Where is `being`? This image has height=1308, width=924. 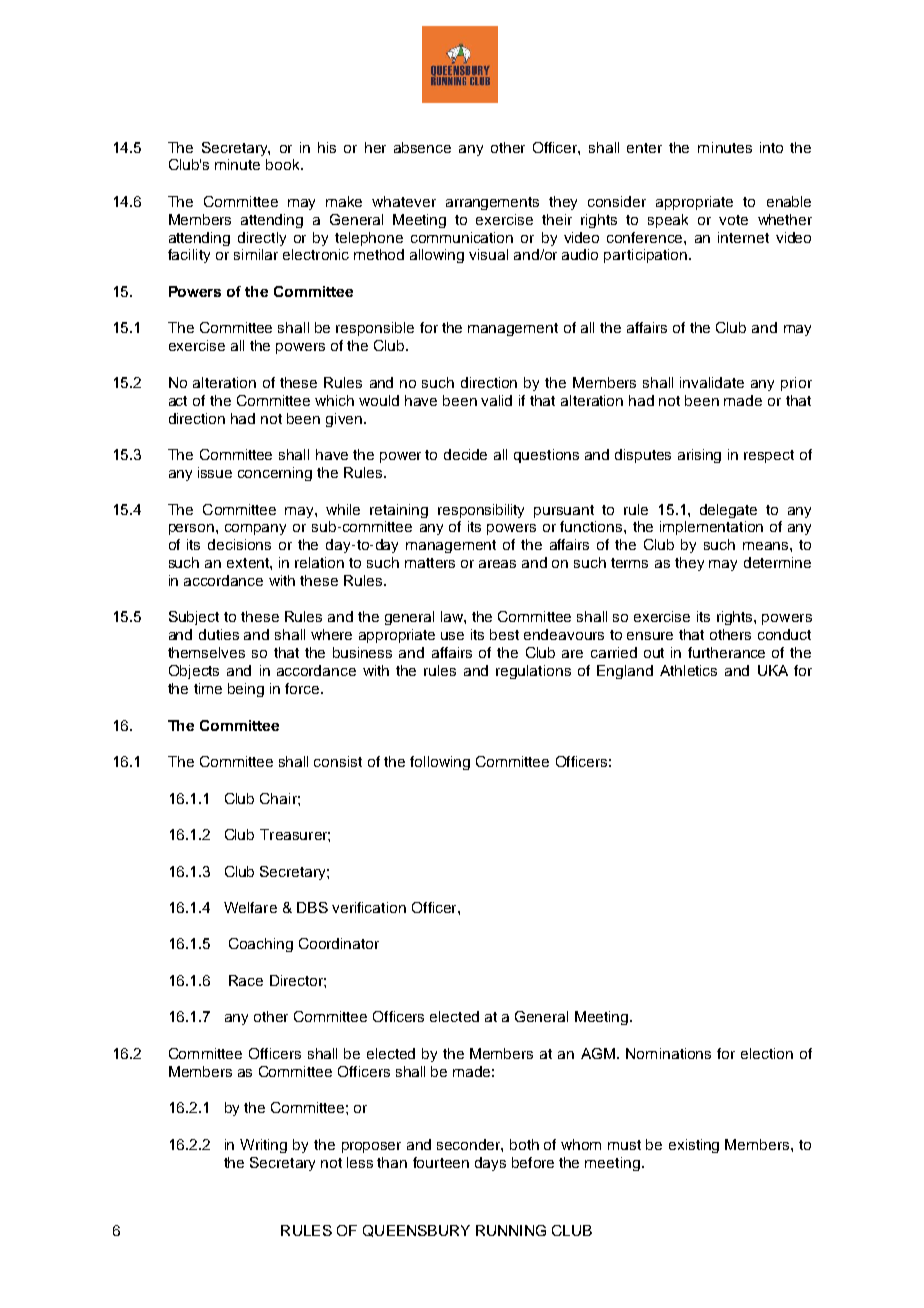
being is located at coordinates (246, 690).
